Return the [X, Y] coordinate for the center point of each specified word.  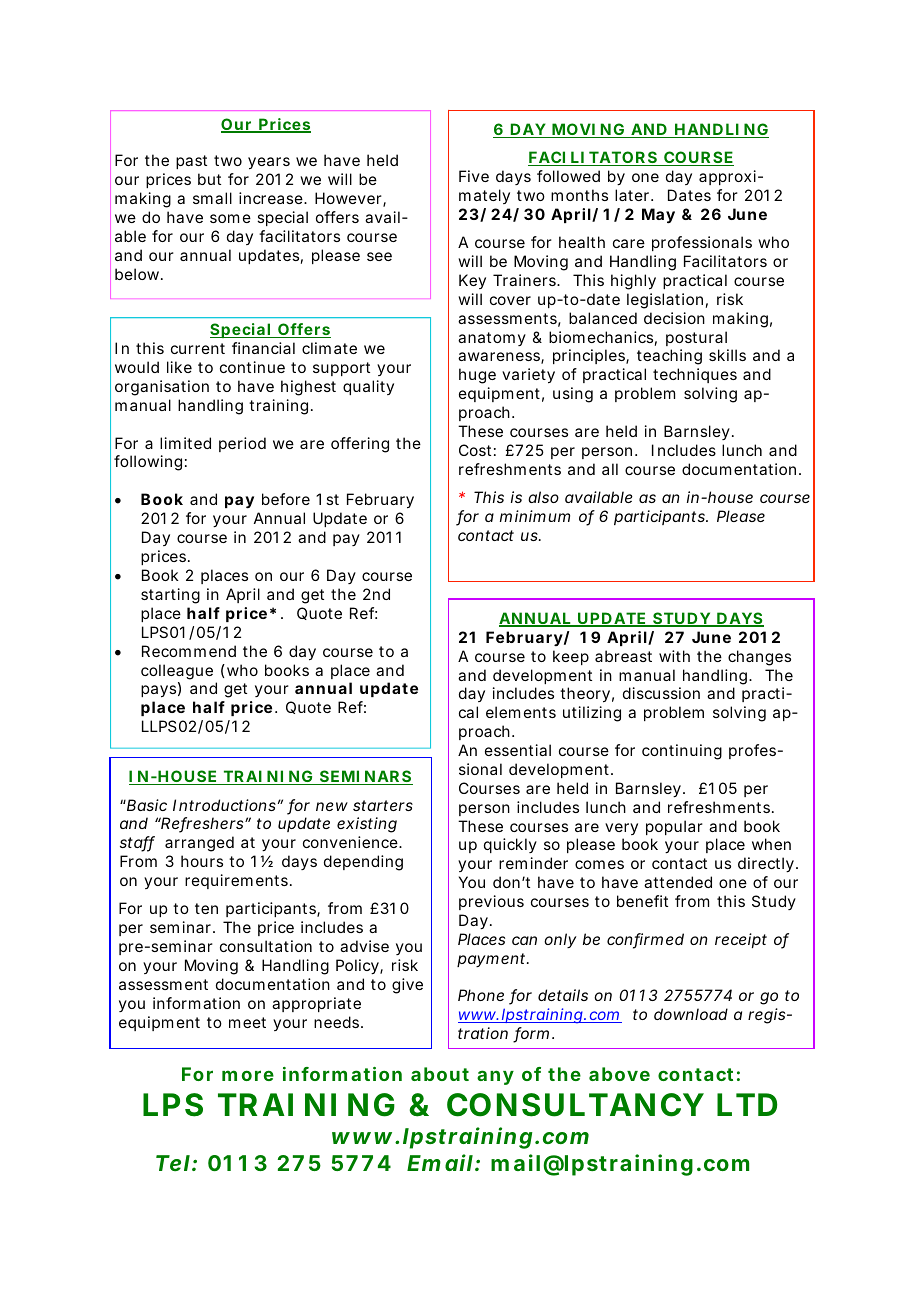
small [212, 198]
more [248, 1075]
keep [571, 657]
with [674, 656]
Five [474, 176]
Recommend [189, 651]
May [658, 216]
